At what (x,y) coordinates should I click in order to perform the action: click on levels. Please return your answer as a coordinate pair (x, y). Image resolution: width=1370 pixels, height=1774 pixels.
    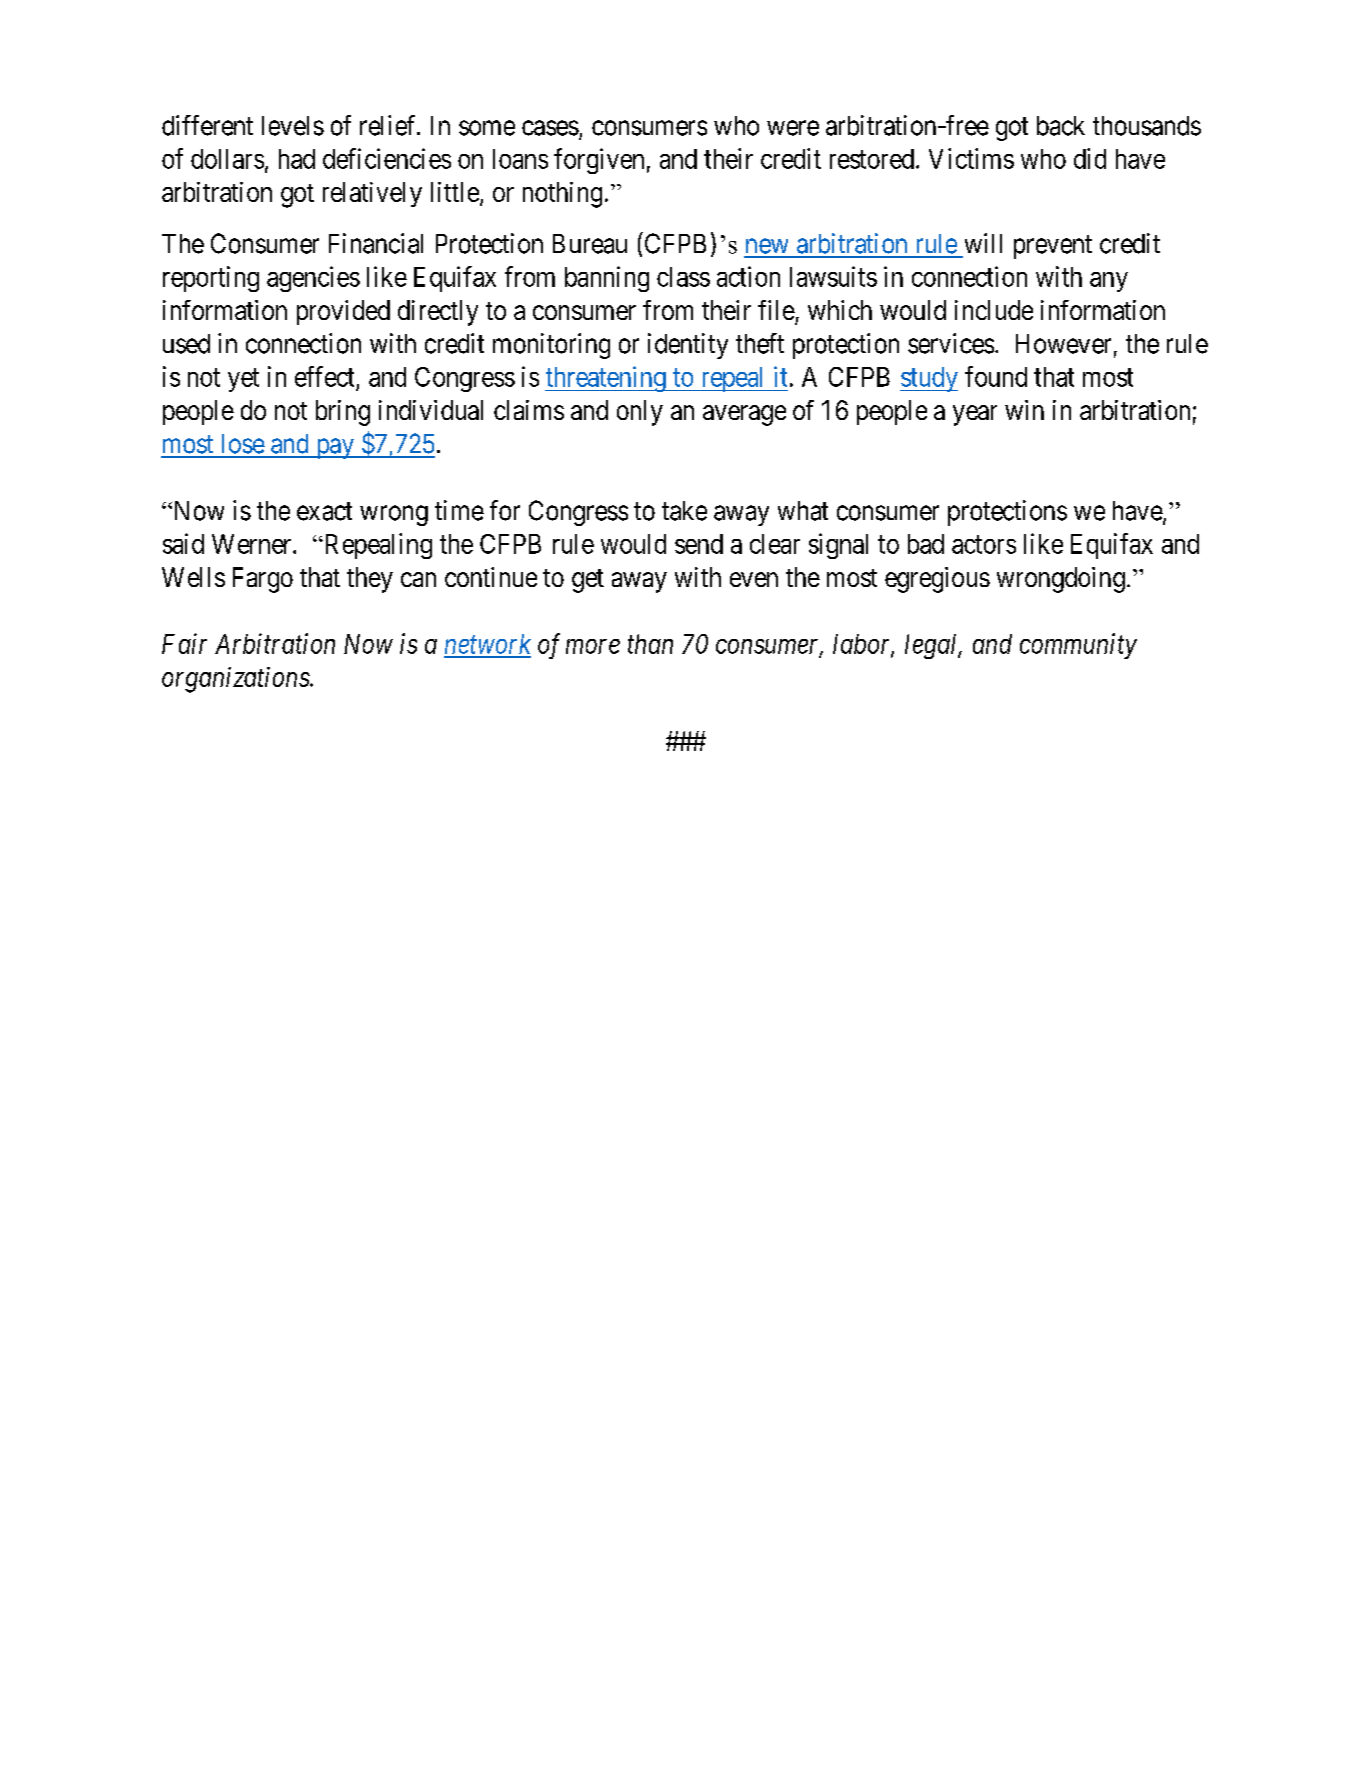
    Looking at the image, I should click on (293, 126).
